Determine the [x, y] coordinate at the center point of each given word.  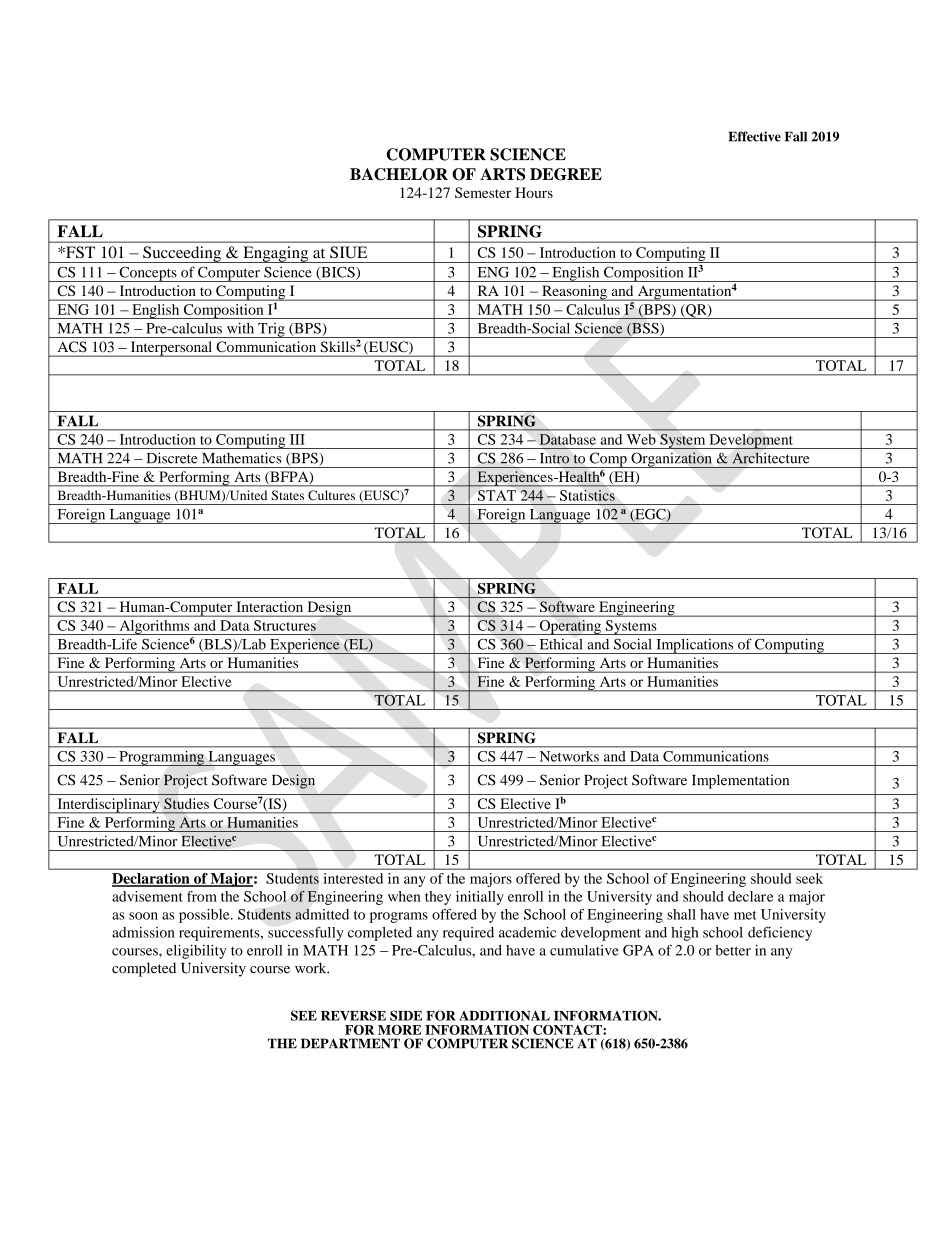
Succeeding [182, 254]
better [733, 950]
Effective [754, 136]
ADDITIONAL [504, 1015]
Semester [483, 192]
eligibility [196, 952]
